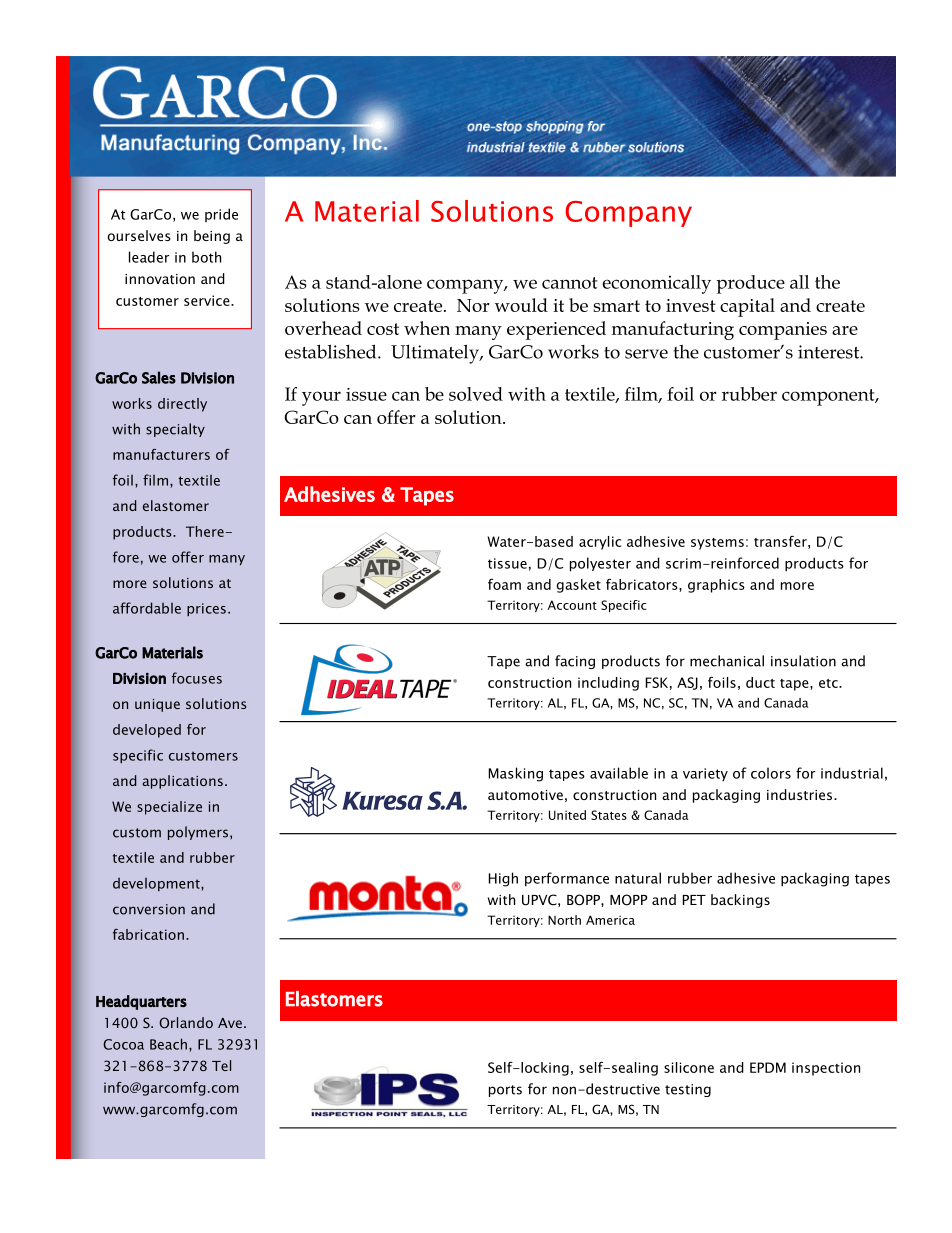  I want to click on mechanical, so click(727, 661).
